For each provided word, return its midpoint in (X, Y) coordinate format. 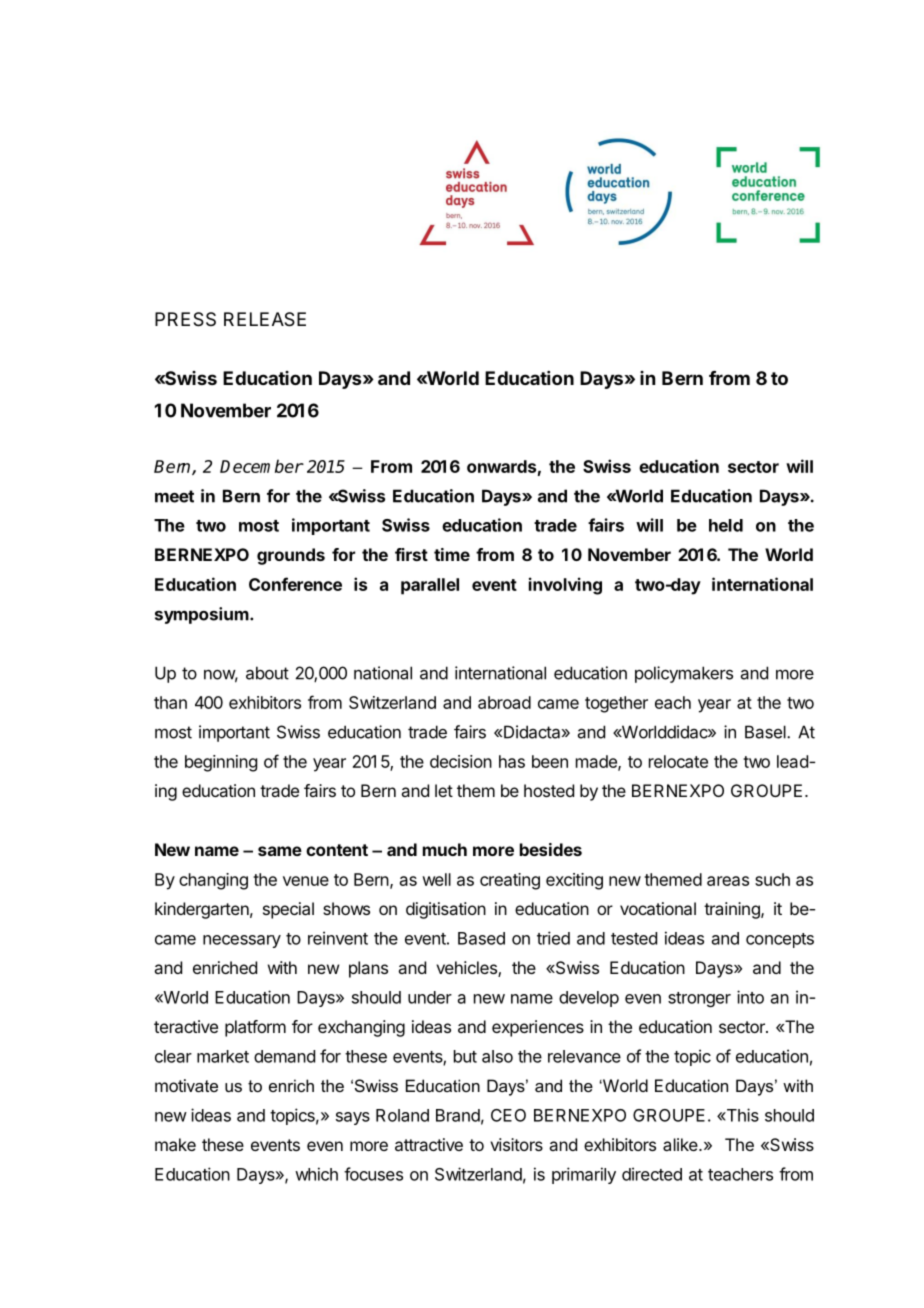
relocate (678, 761)
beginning (221, 763)
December (261, 466)
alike (681, 1144)
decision (461, 761)
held (726, 525)
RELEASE (265, 319)
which (316, 1174)
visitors (516, 1144)
